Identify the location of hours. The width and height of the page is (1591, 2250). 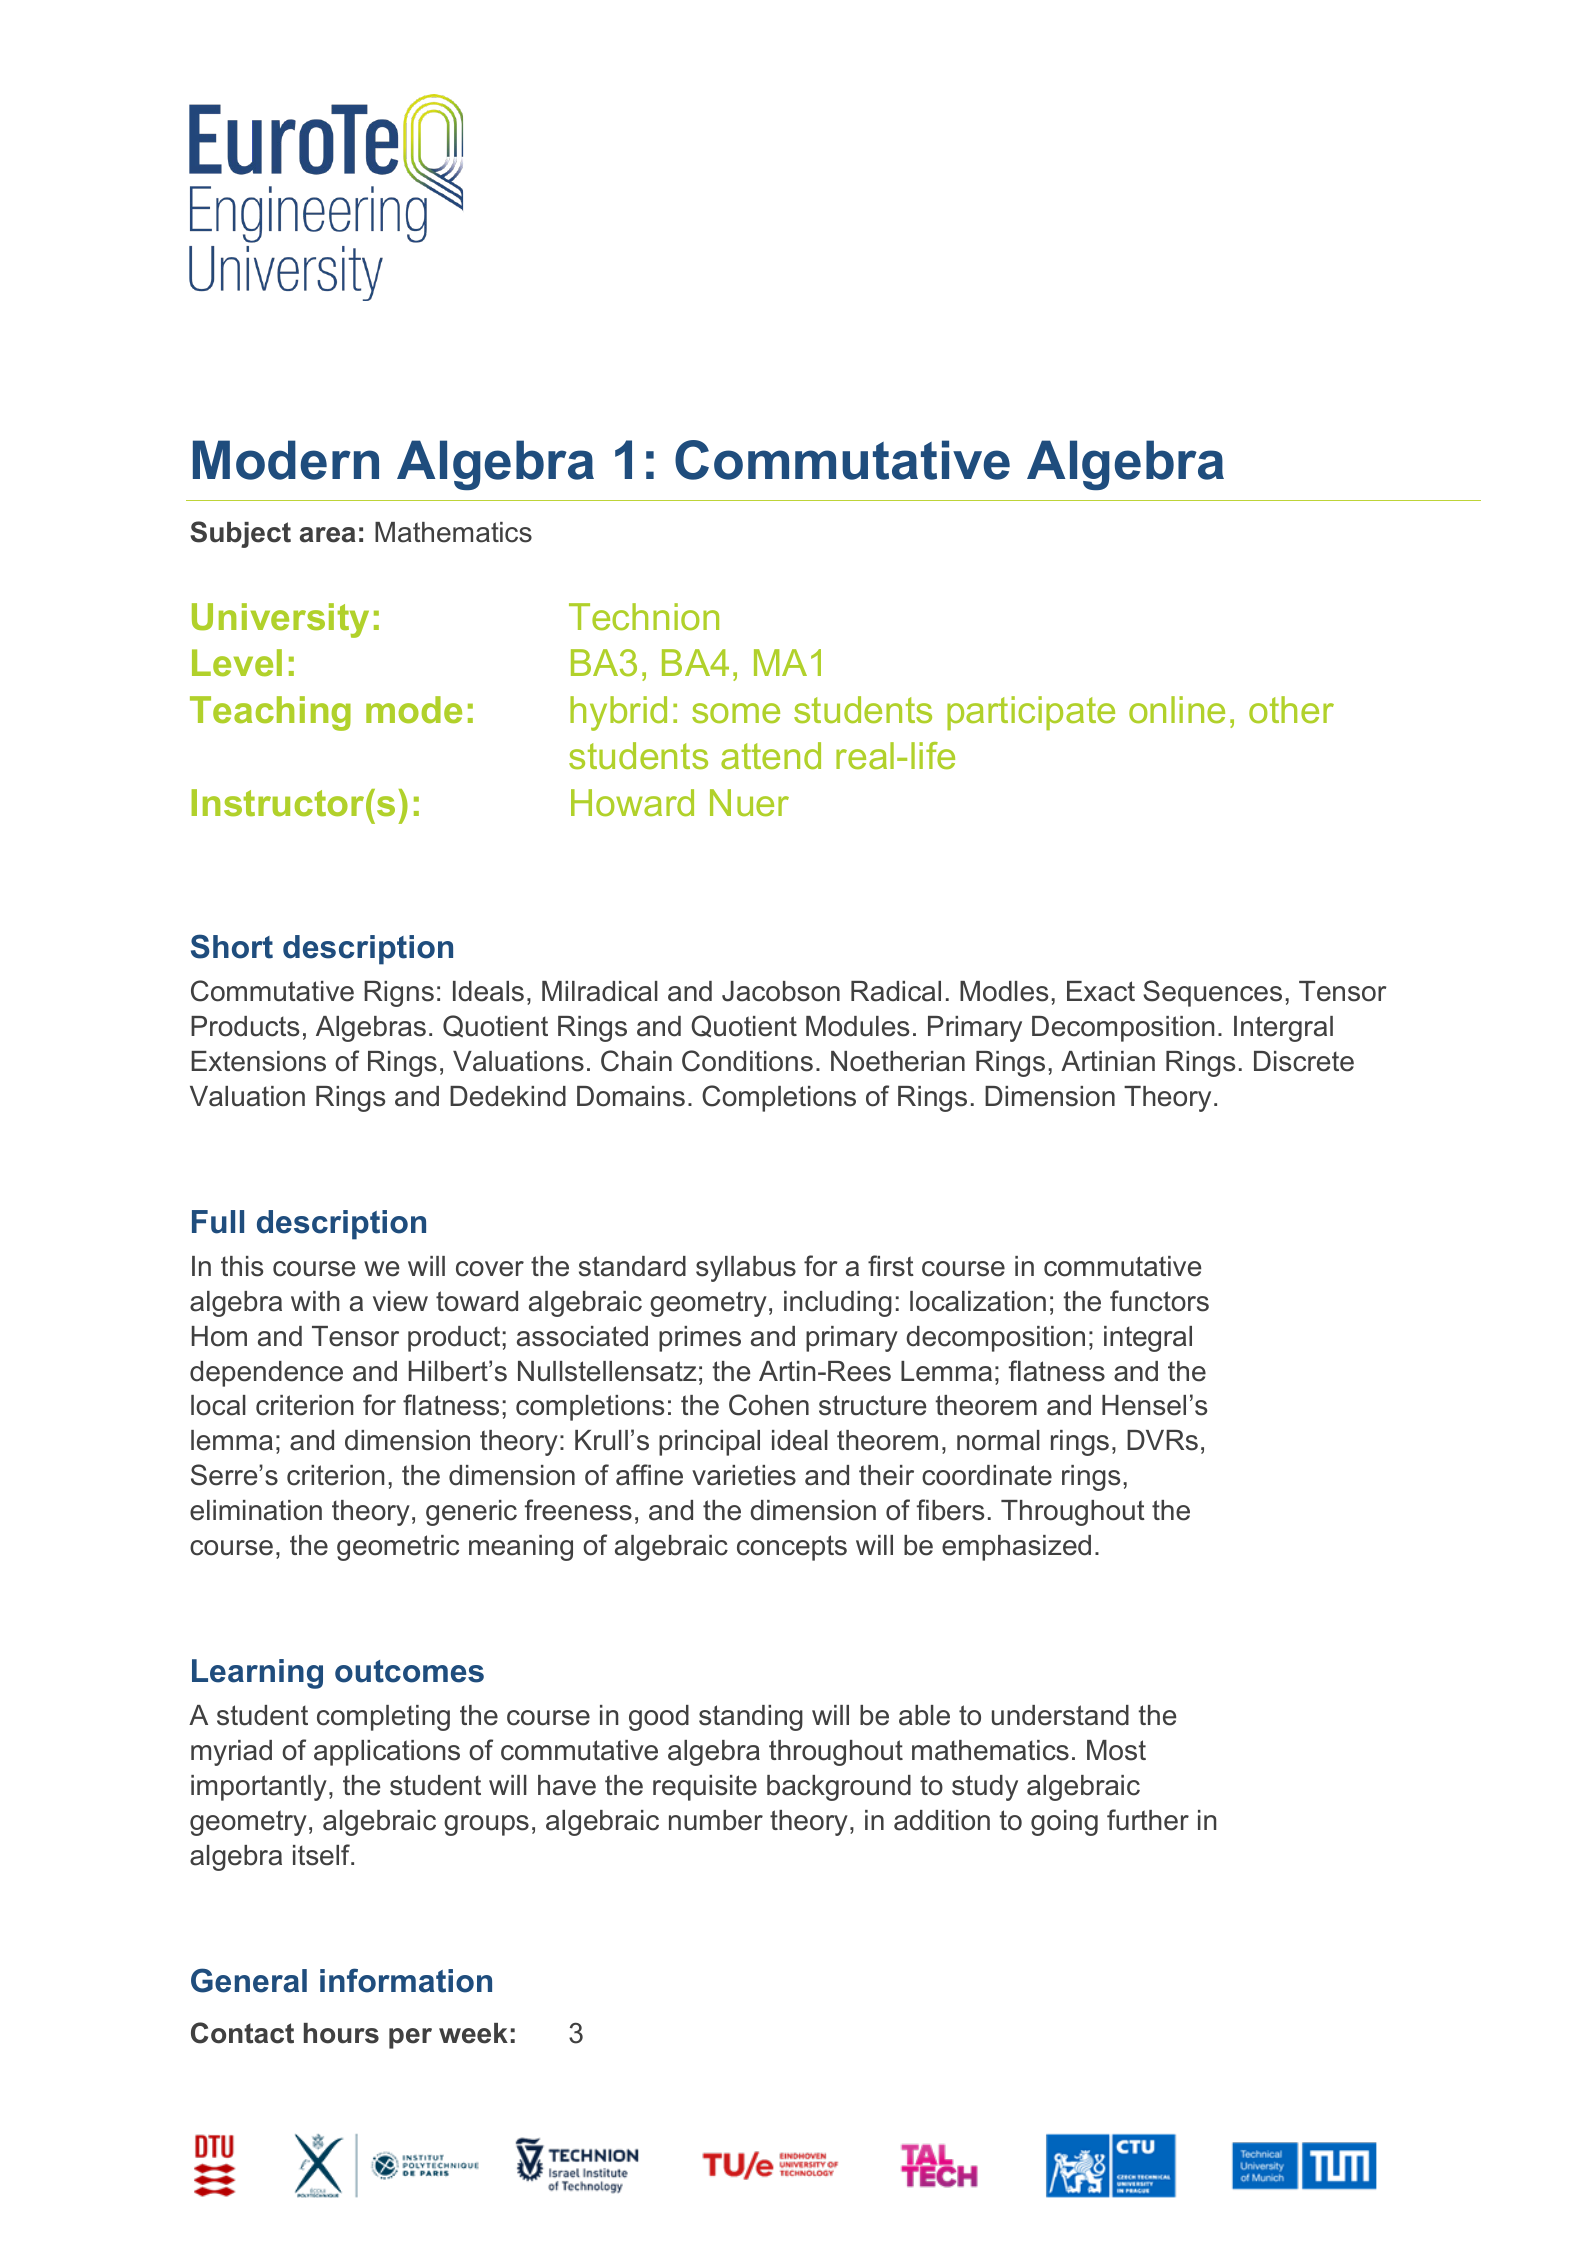
(341, 2033).
